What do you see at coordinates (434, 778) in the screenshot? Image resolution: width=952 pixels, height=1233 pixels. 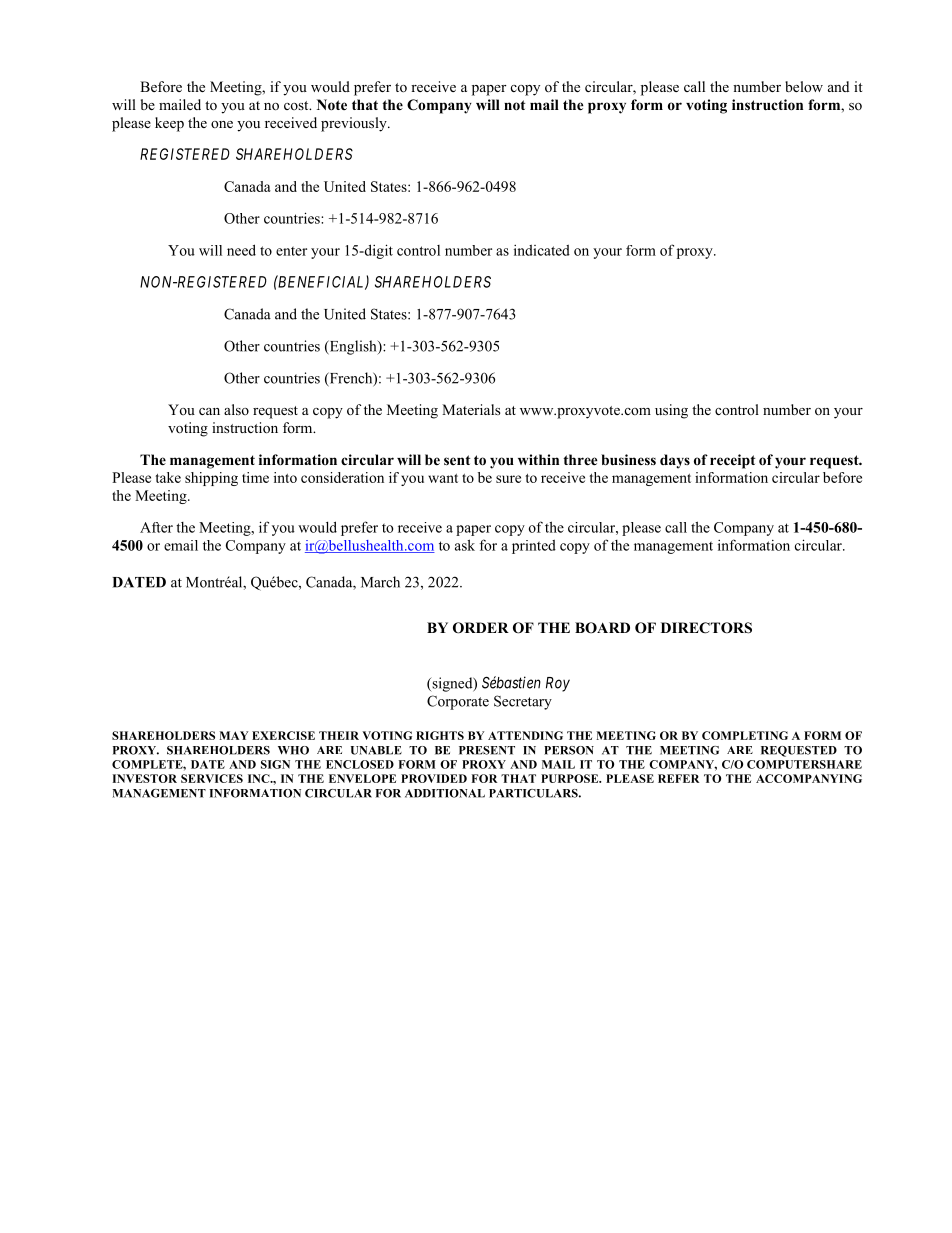 I see `PROVIDED` at bounding box center [434, 778].
